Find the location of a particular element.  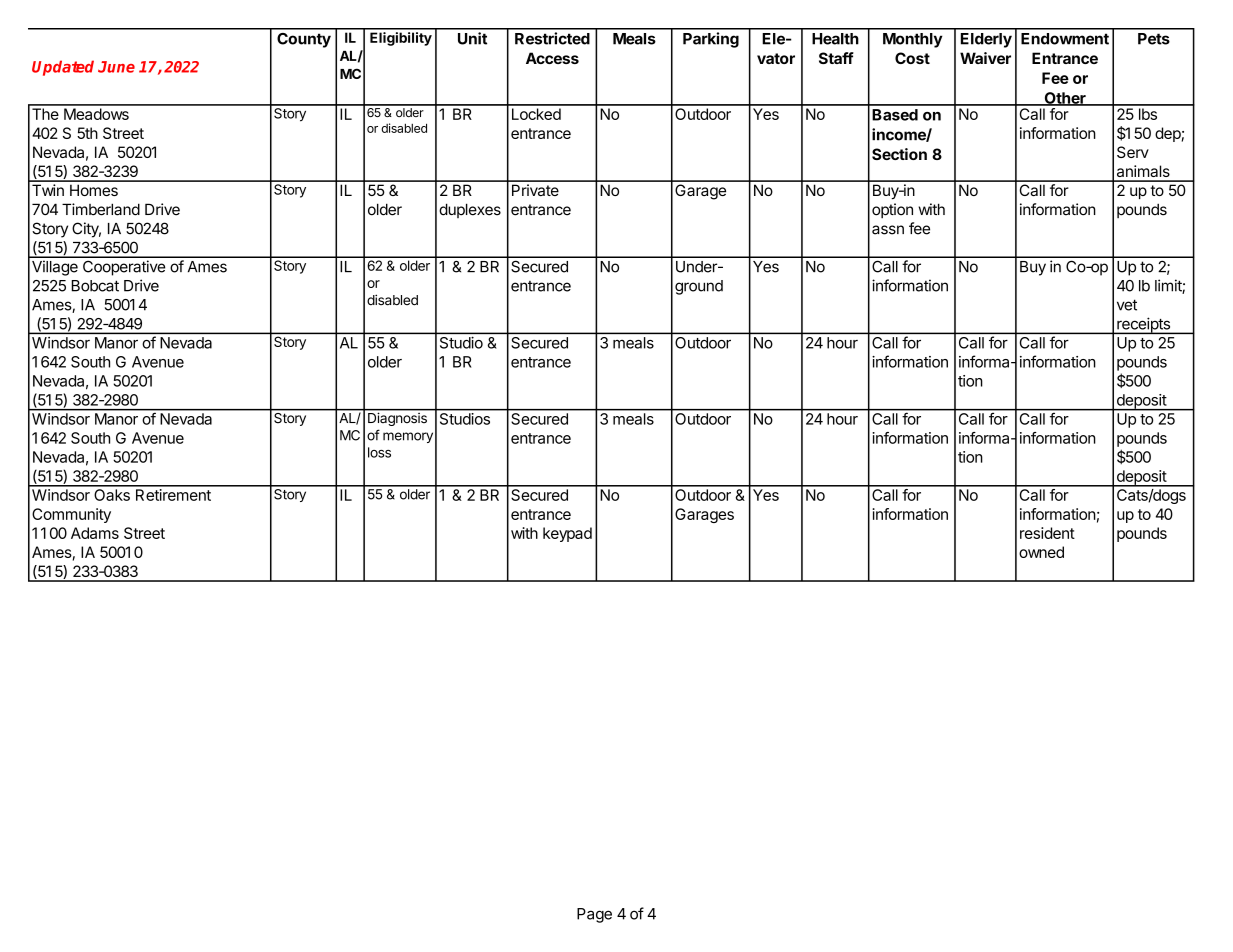

Access is located at coordinates (552, 58).
